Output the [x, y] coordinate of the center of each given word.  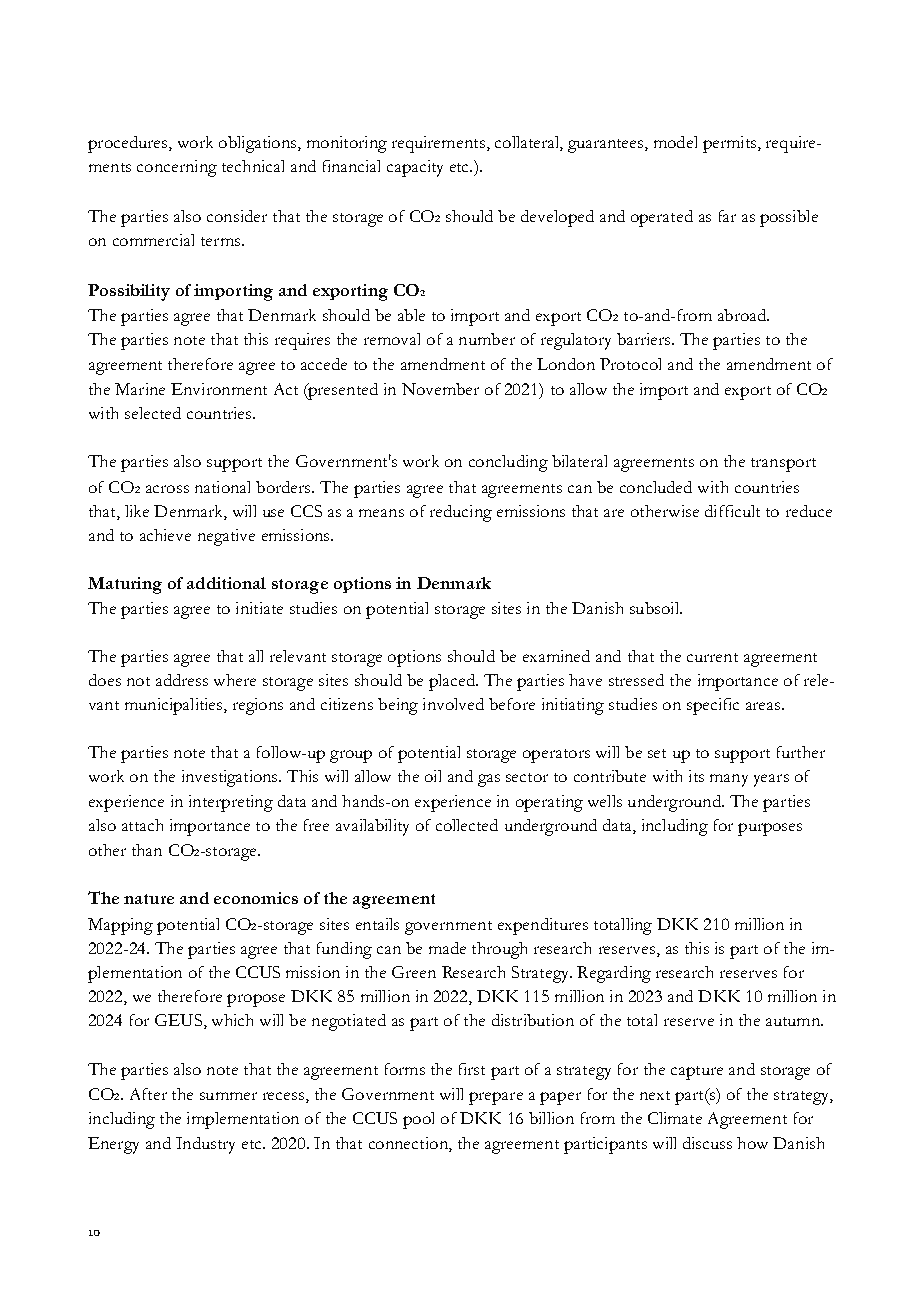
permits [731, 144]
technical [253, 166]
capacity [415, 168]
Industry [205, 1145]
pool [418, 1120]
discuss [707, 1143]
